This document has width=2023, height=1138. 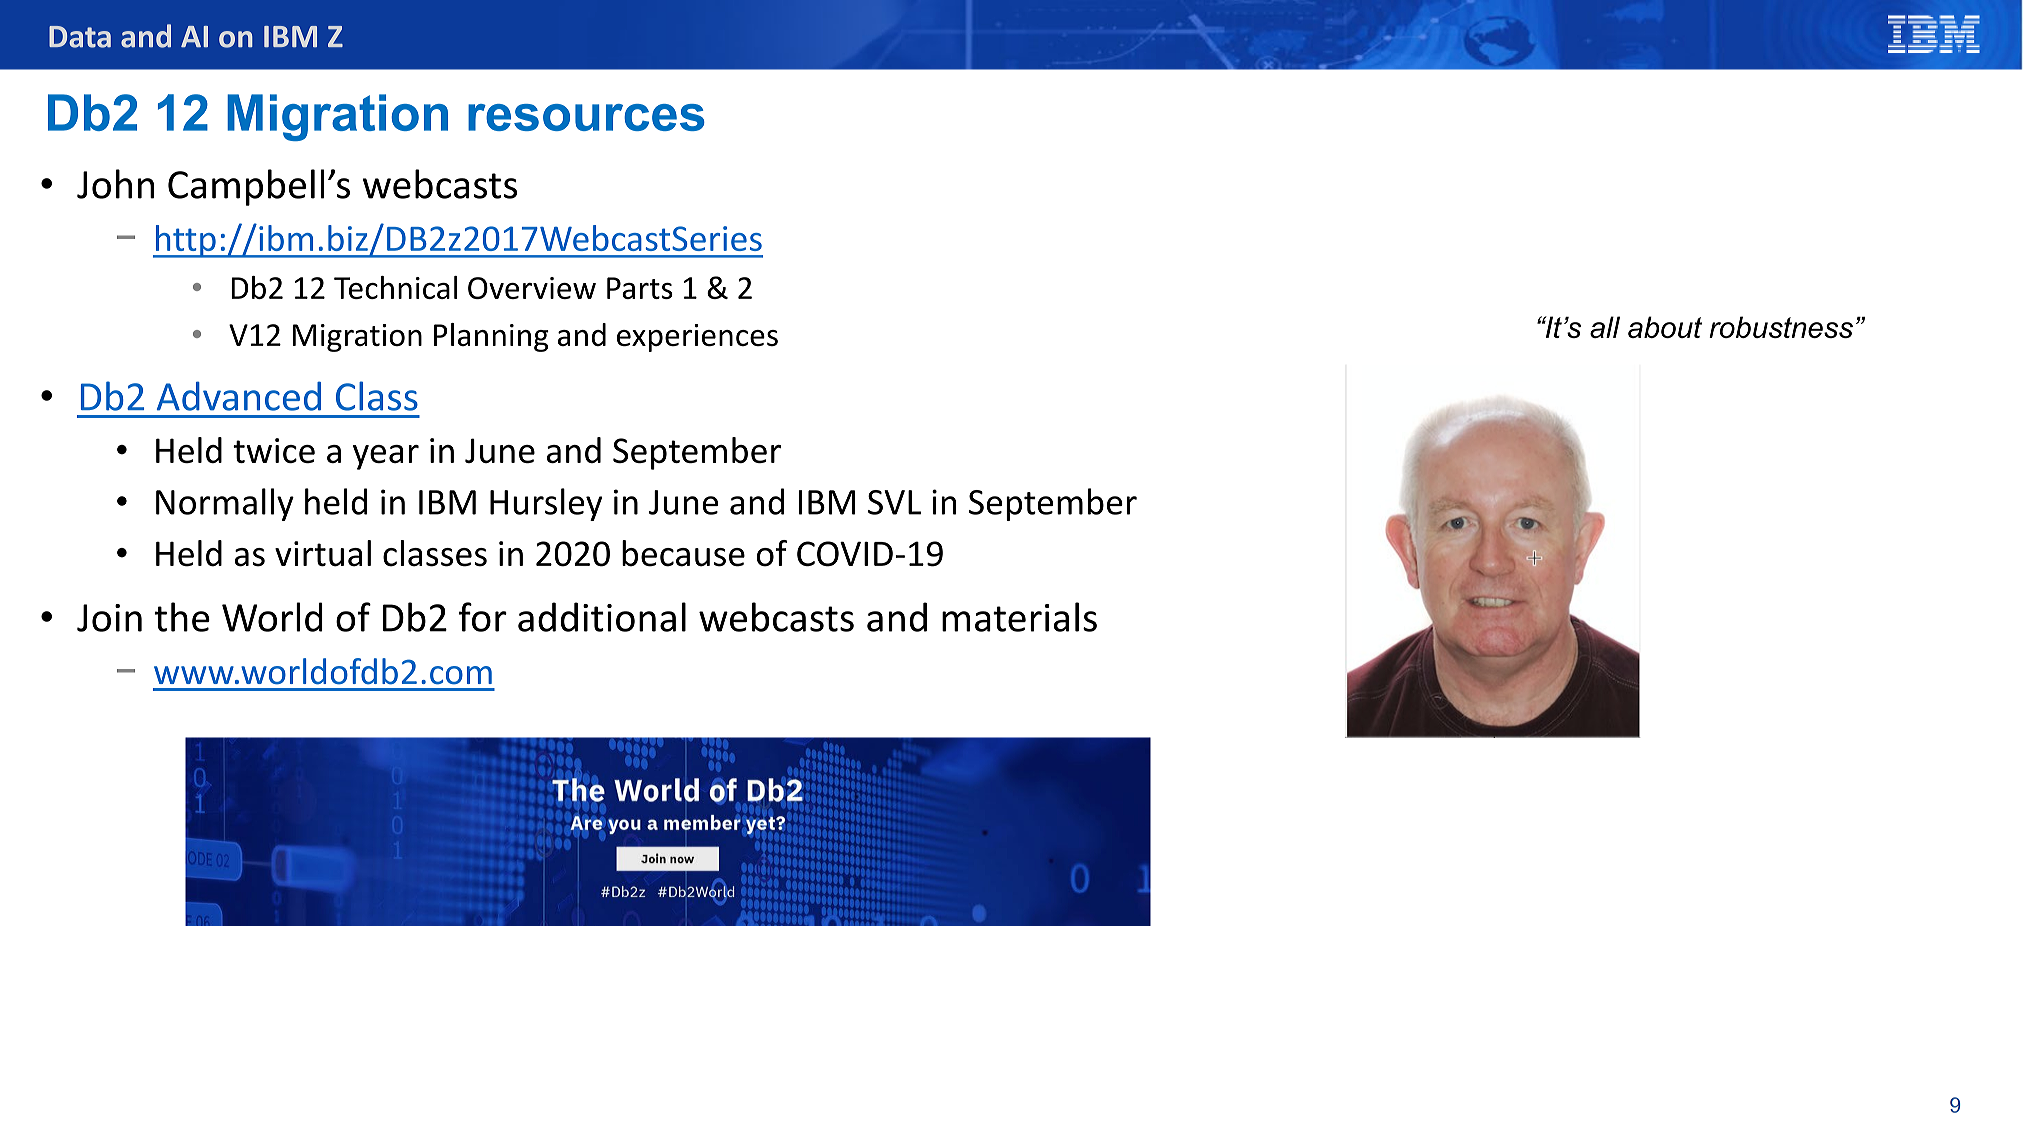 What do you see at coordinates (640, 288) in the document?
I see `Parts` at bounding box center [640, 288].
